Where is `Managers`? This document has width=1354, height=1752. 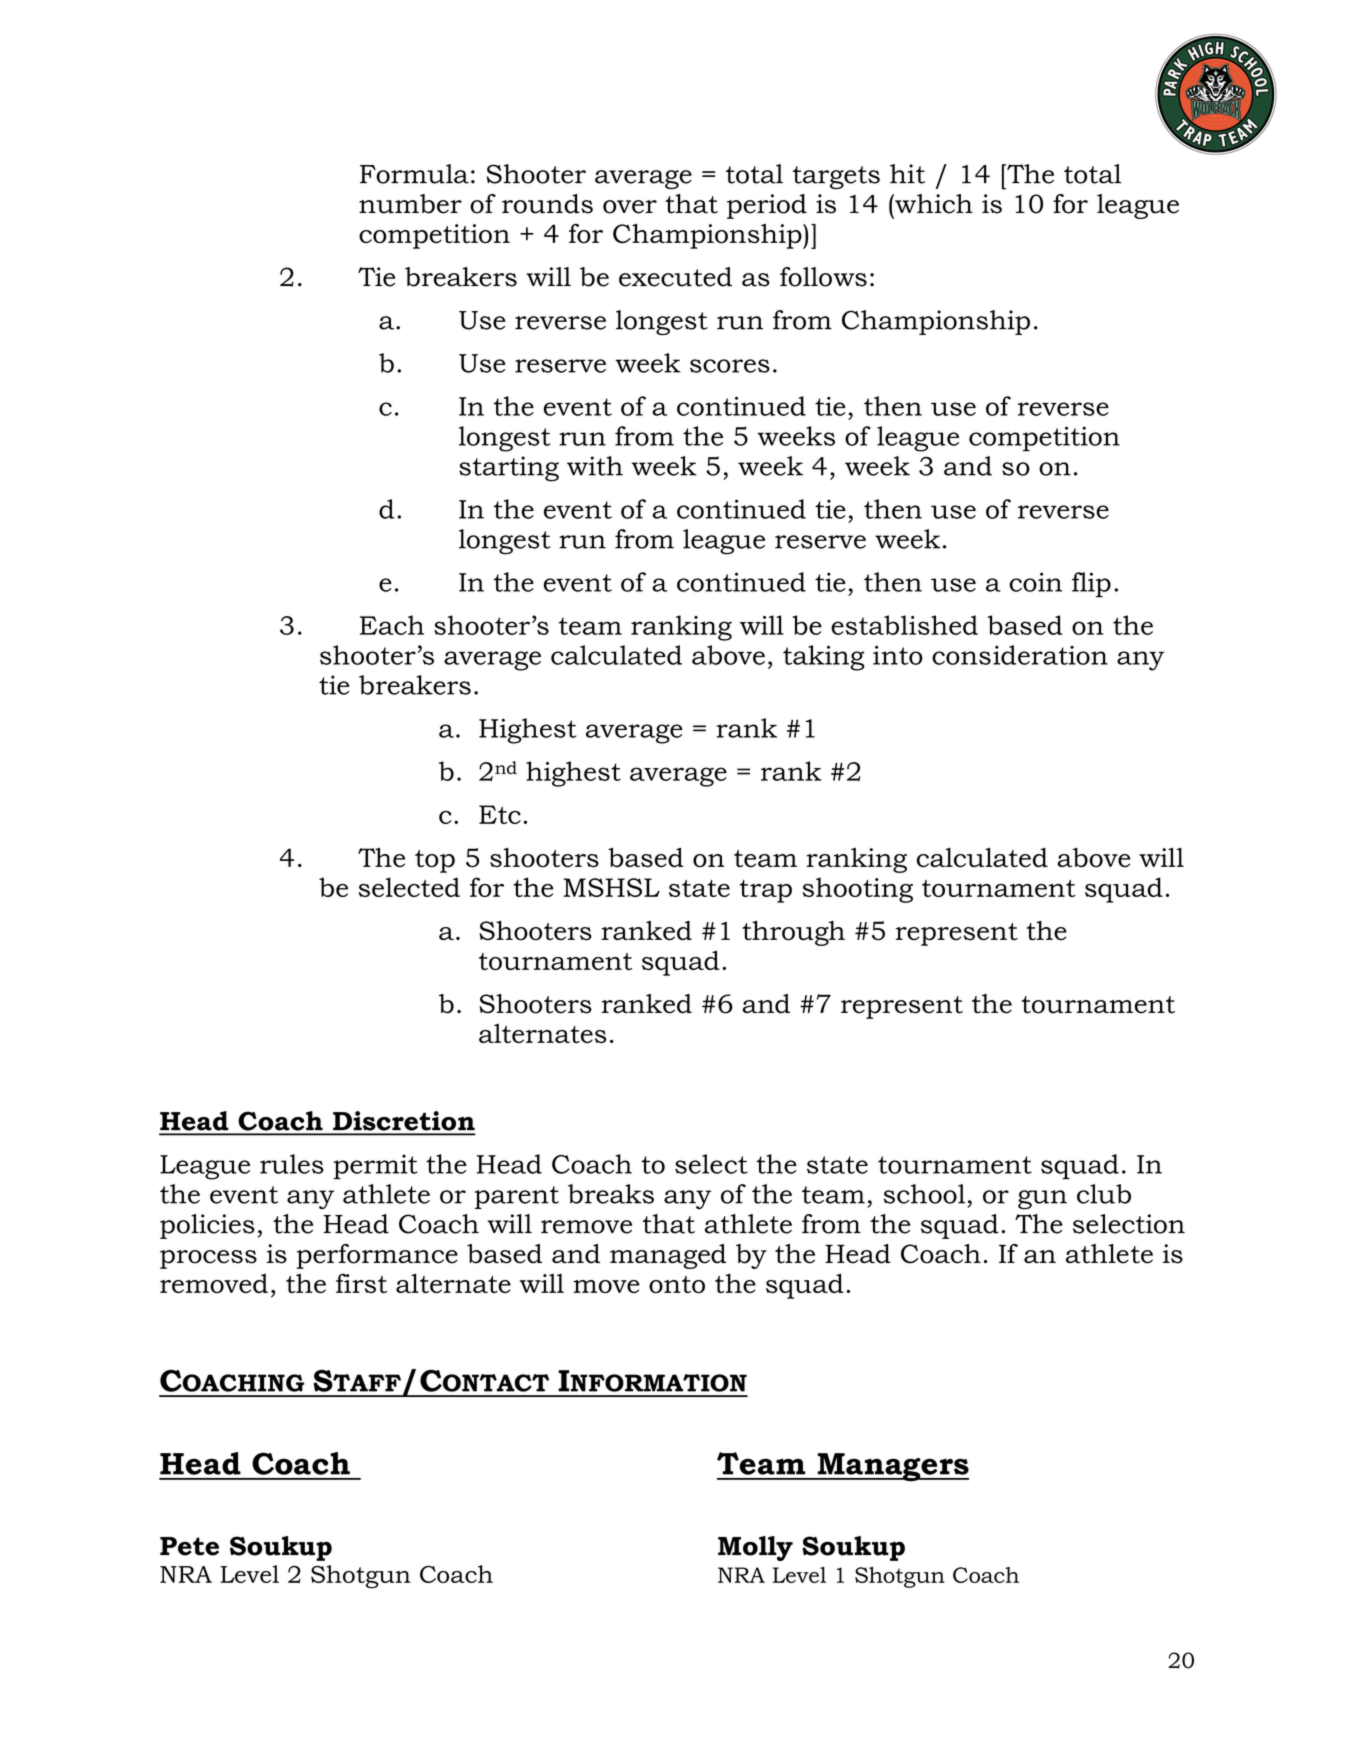 Managers is located at coordinates (892, 1467).
